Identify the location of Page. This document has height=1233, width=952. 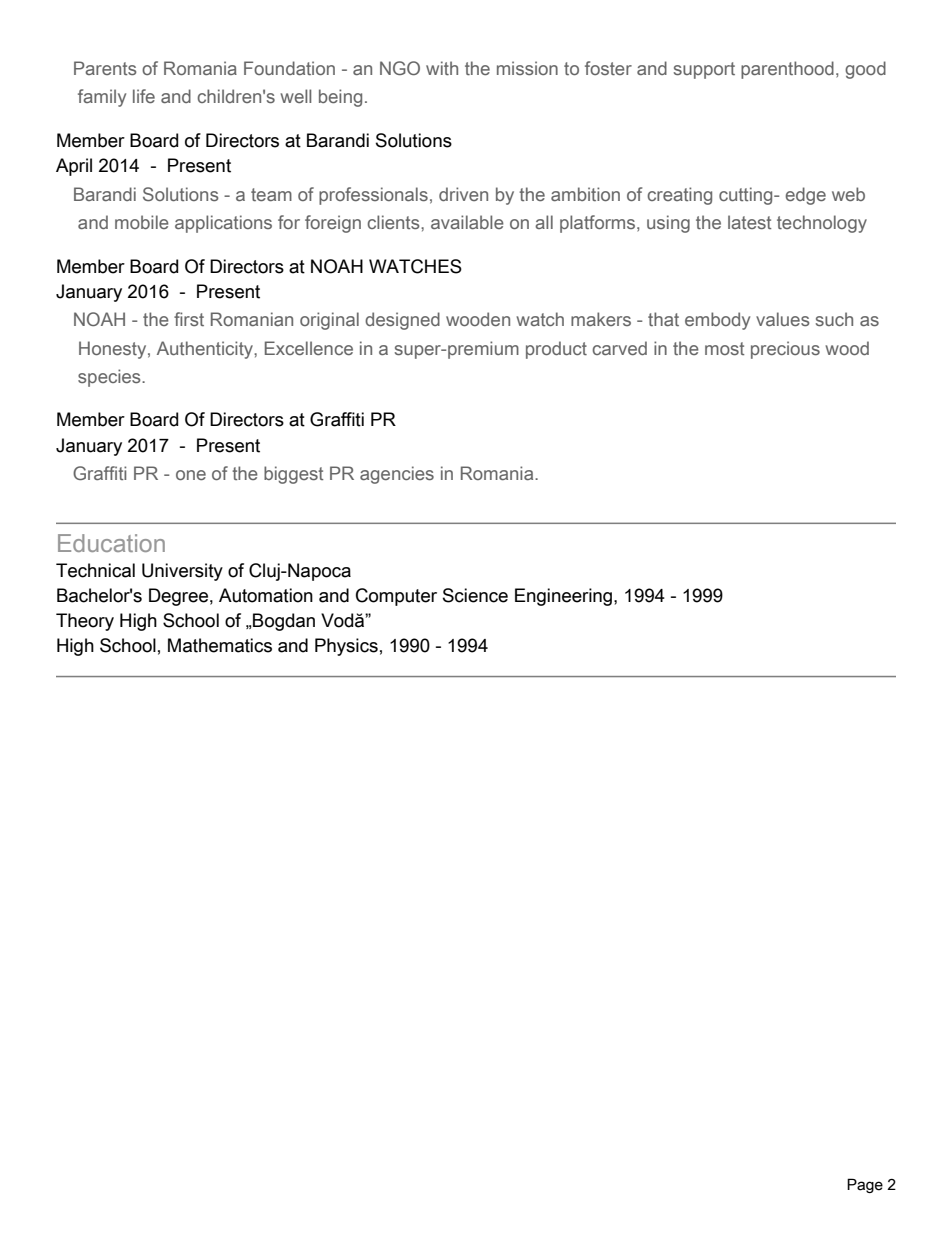
(865, 1185).
